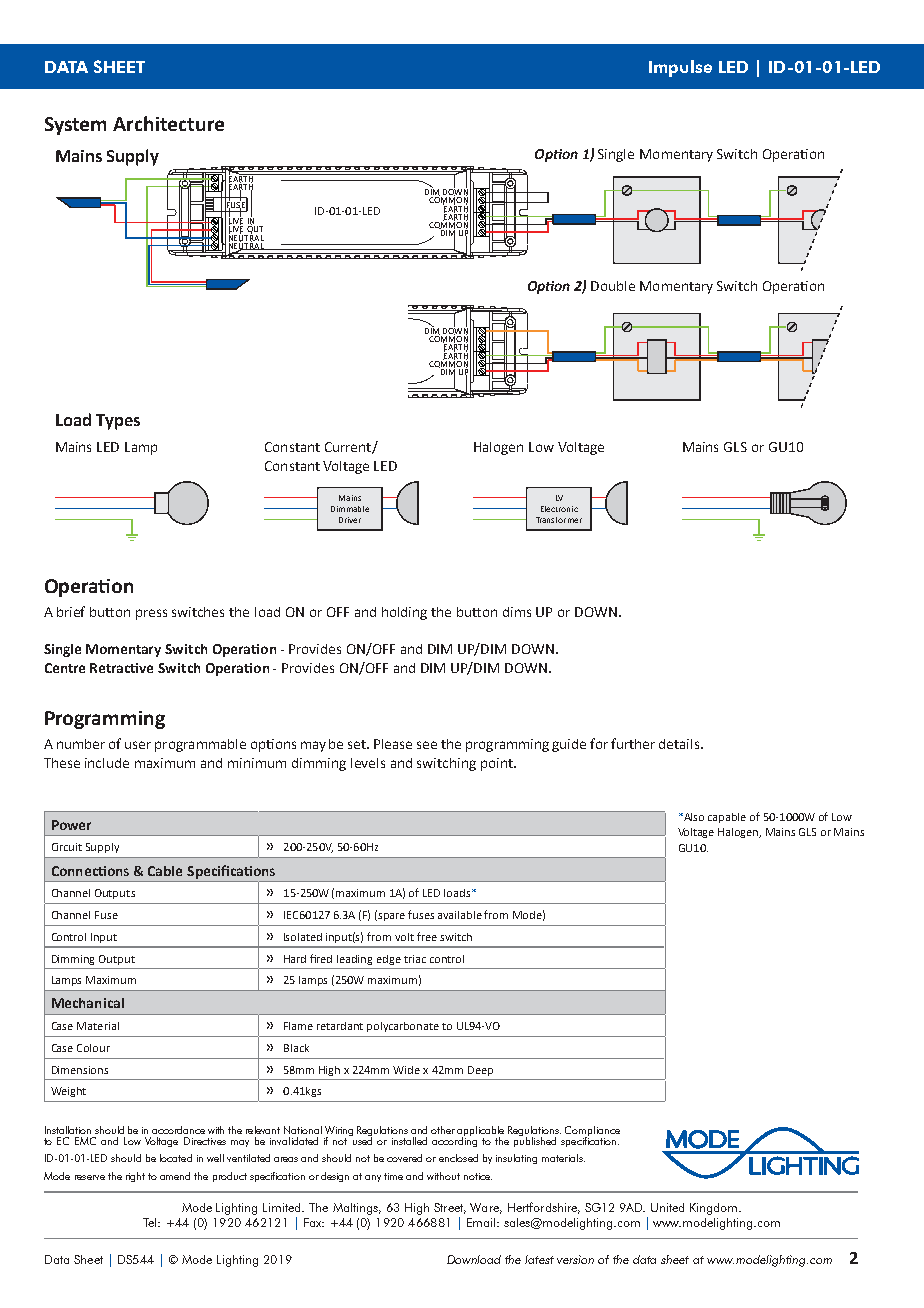  What do you see at coordinates (613, 286) in the page?
I see `Double` at bounding box center [613, 286].
